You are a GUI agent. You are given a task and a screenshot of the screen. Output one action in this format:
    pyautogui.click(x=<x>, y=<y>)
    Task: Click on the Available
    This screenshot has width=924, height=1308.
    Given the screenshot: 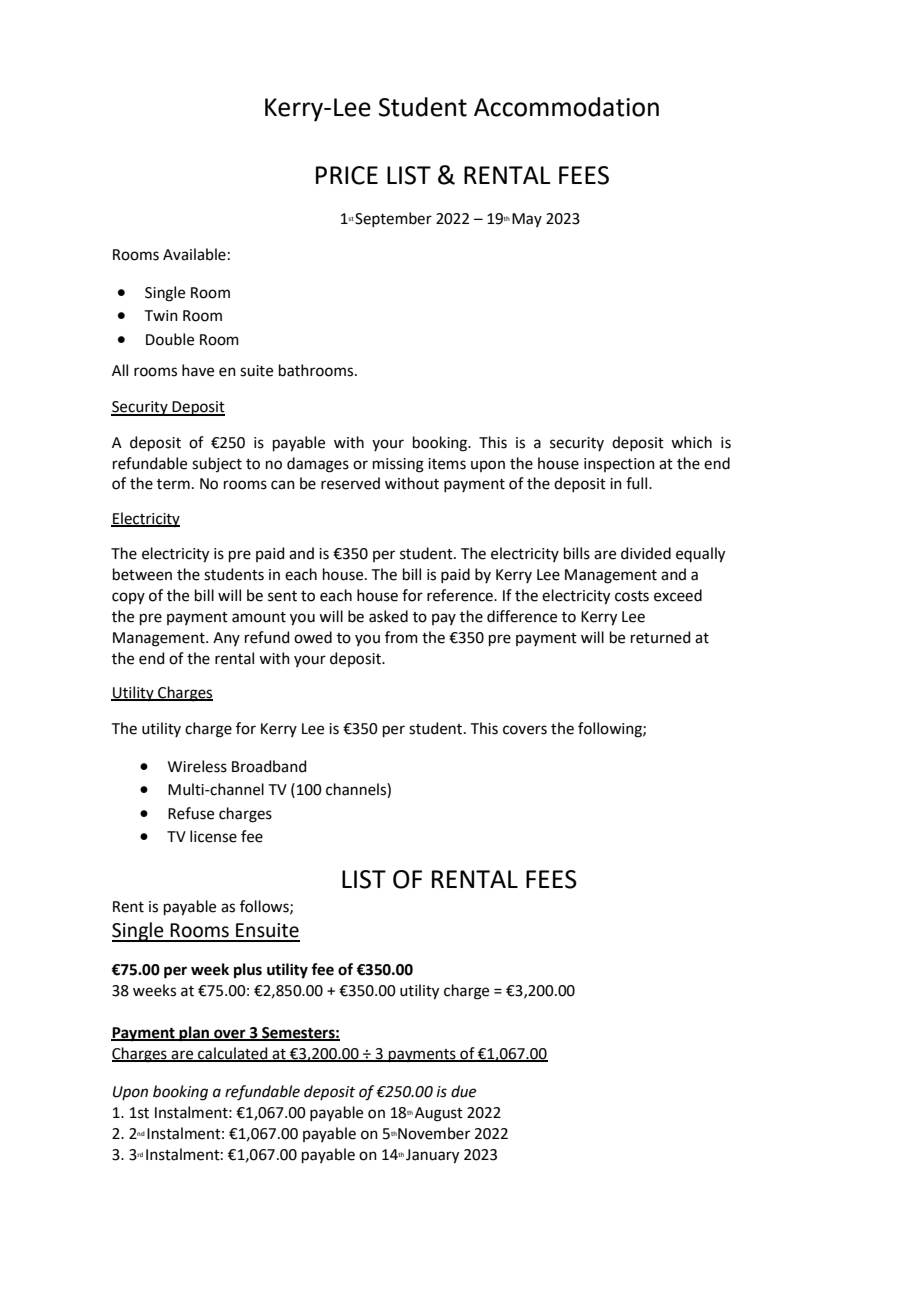 What is the action you would take?
    pyautogui.click(x=194, y=254)
